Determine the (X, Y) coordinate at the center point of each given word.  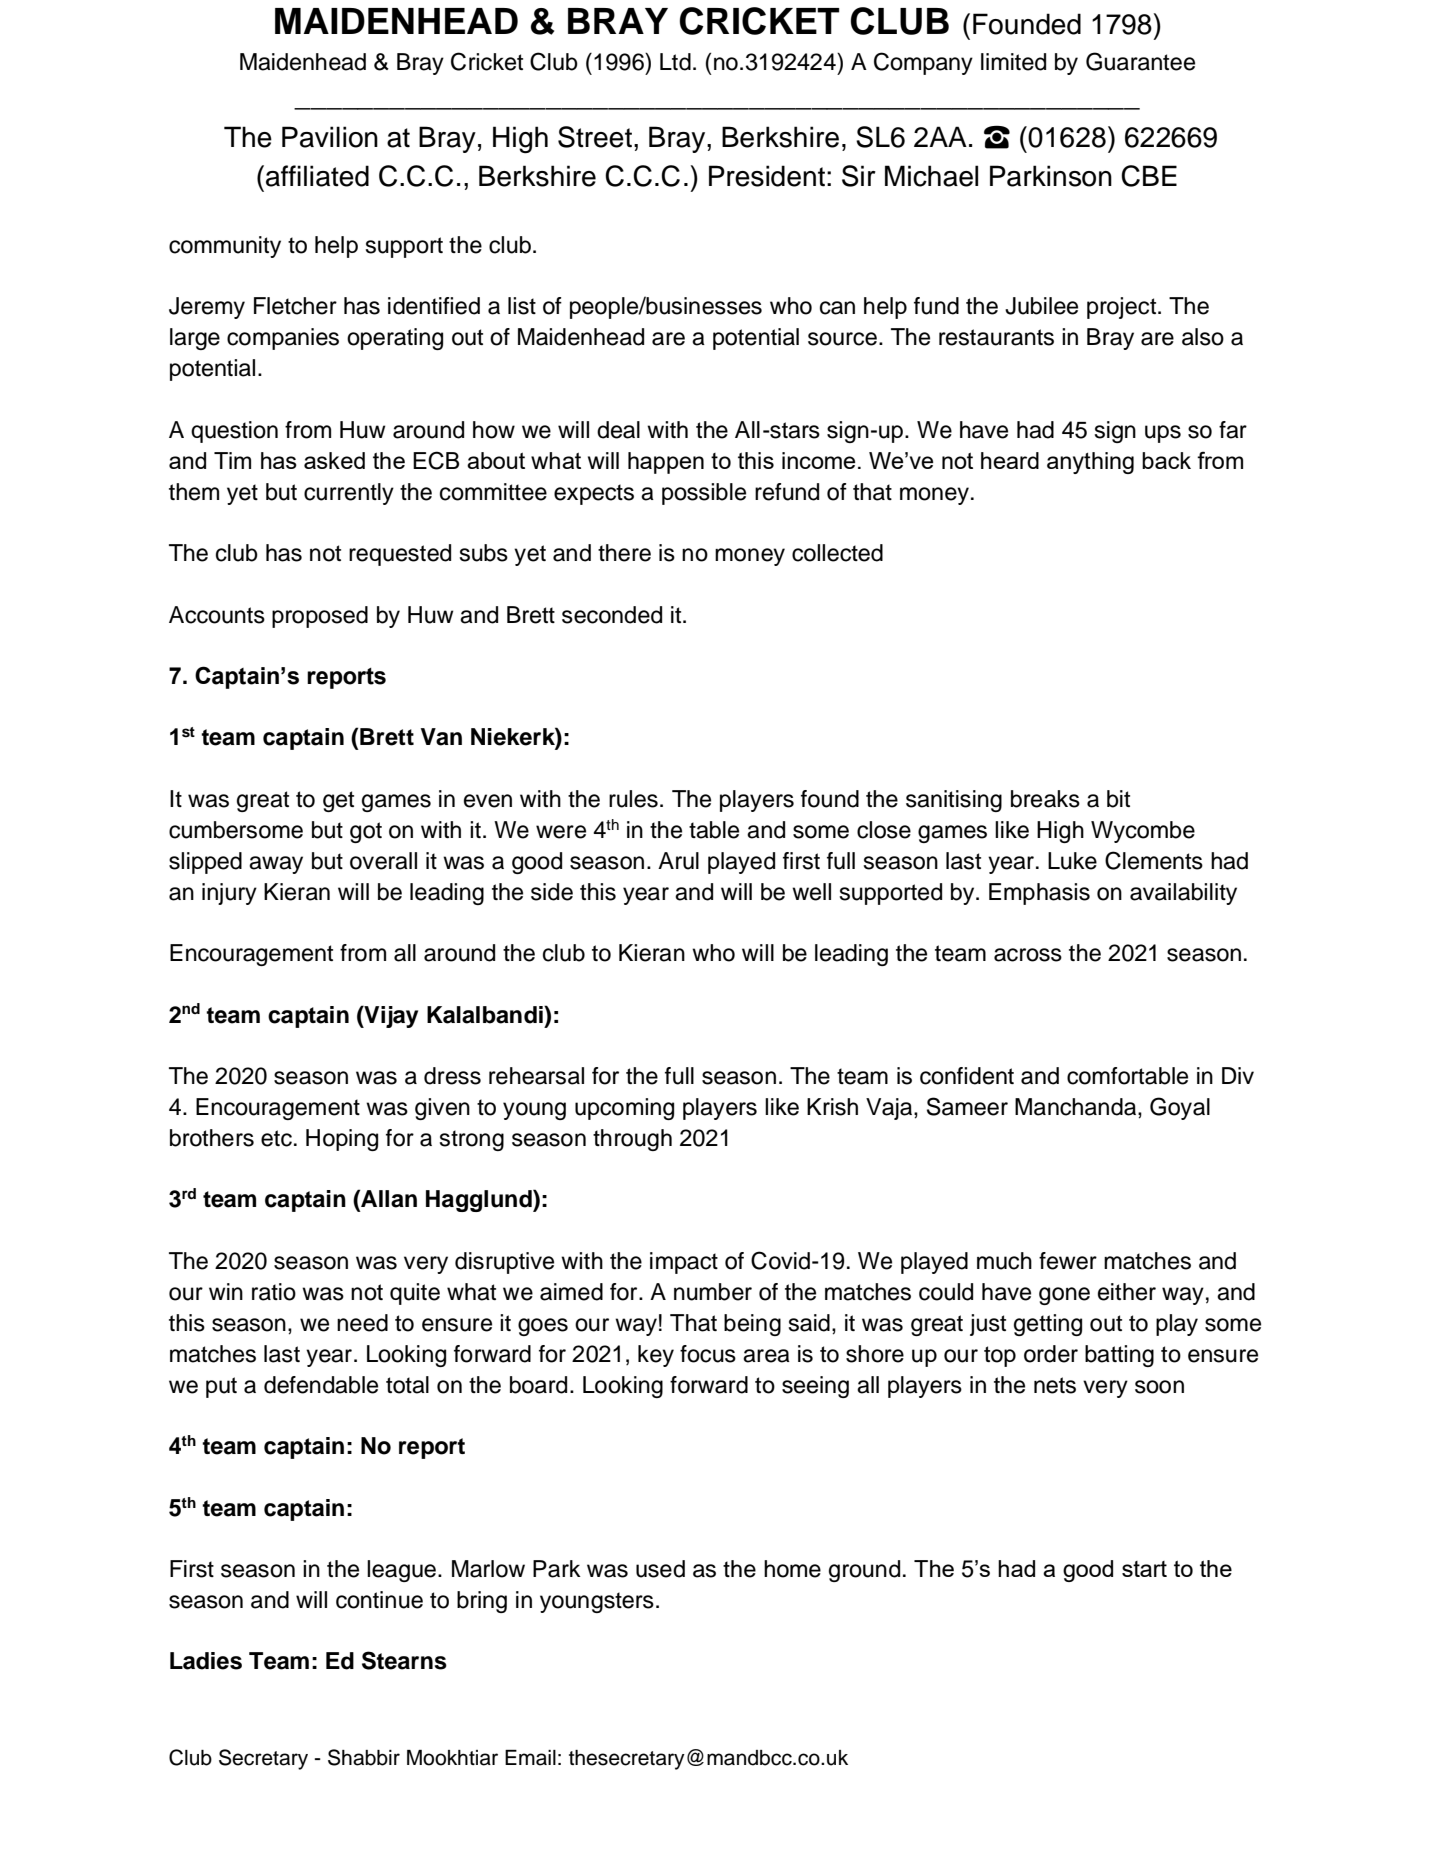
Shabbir (364, 1757)
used (660, 1569)
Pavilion (330, 137)
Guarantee (1140, 61)
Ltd (675, 62)
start (1144, 1569)
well (811, 892)
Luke (1072, 861)
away (276, 865)
